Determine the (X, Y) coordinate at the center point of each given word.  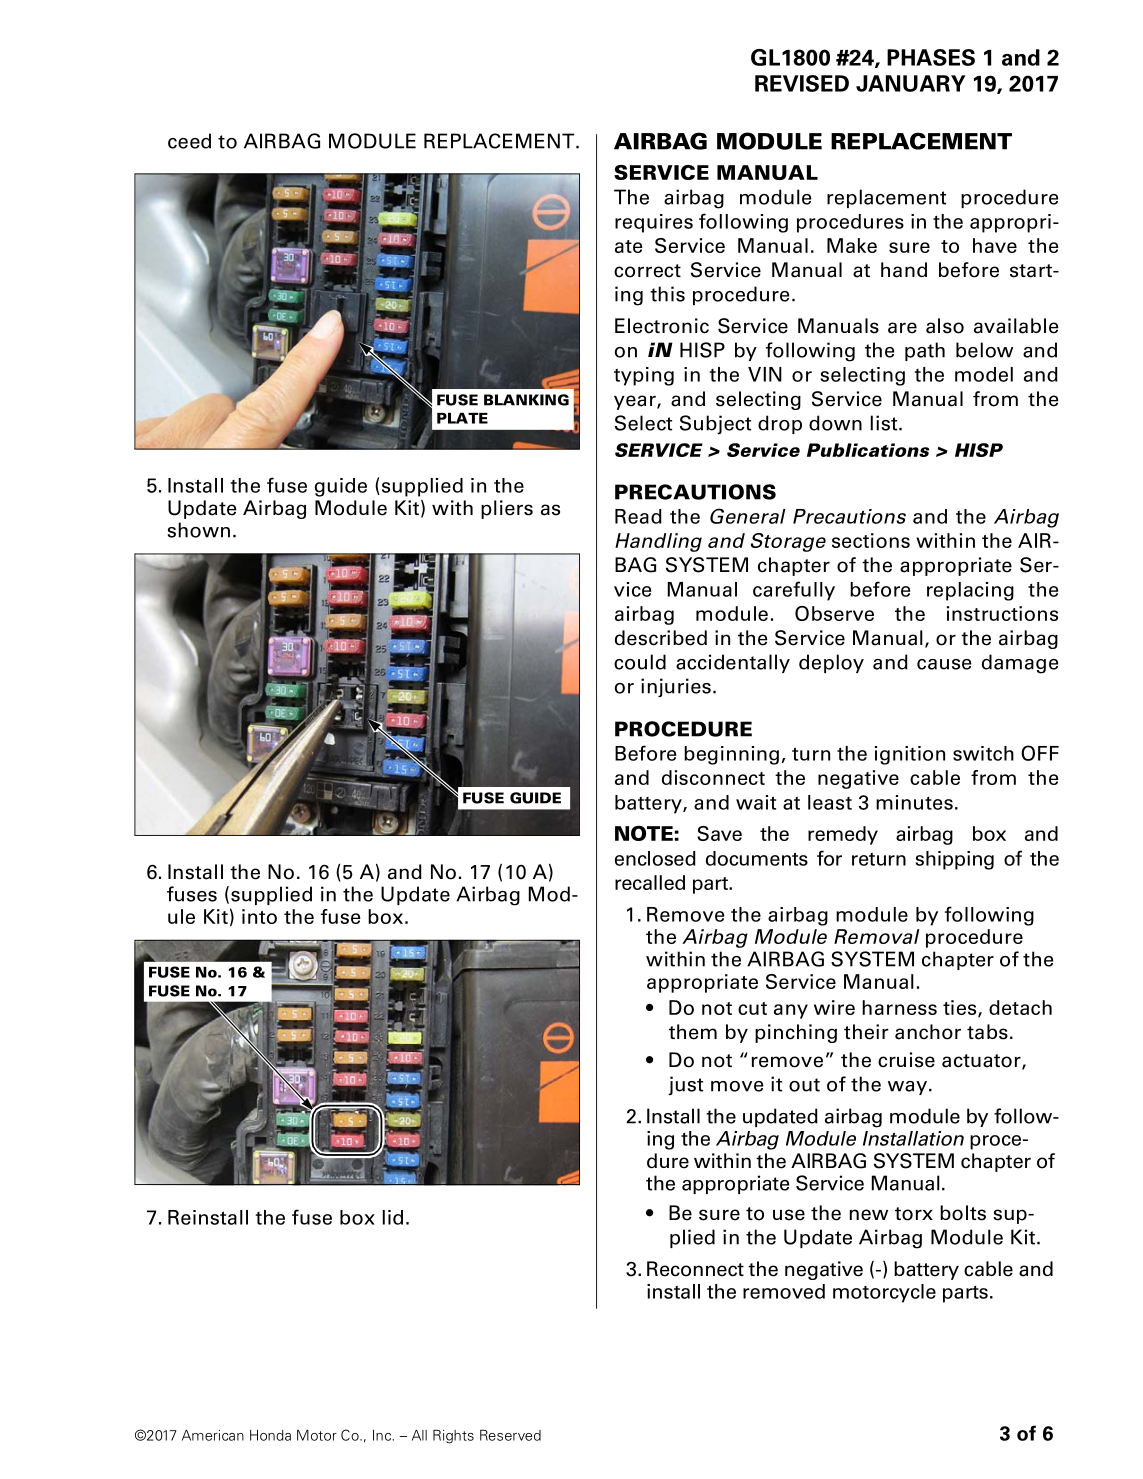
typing (644, 376)
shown (198, 530)
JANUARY (910, 83)
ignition (910, 755)
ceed (189, 141)
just (685, 1085)
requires (654, 223)
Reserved (510, 1435)
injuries (676, 688)
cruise (906, 1060)
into (259, 916)
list (885, 423)
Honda (270, 1435)
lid (393, 1217)
